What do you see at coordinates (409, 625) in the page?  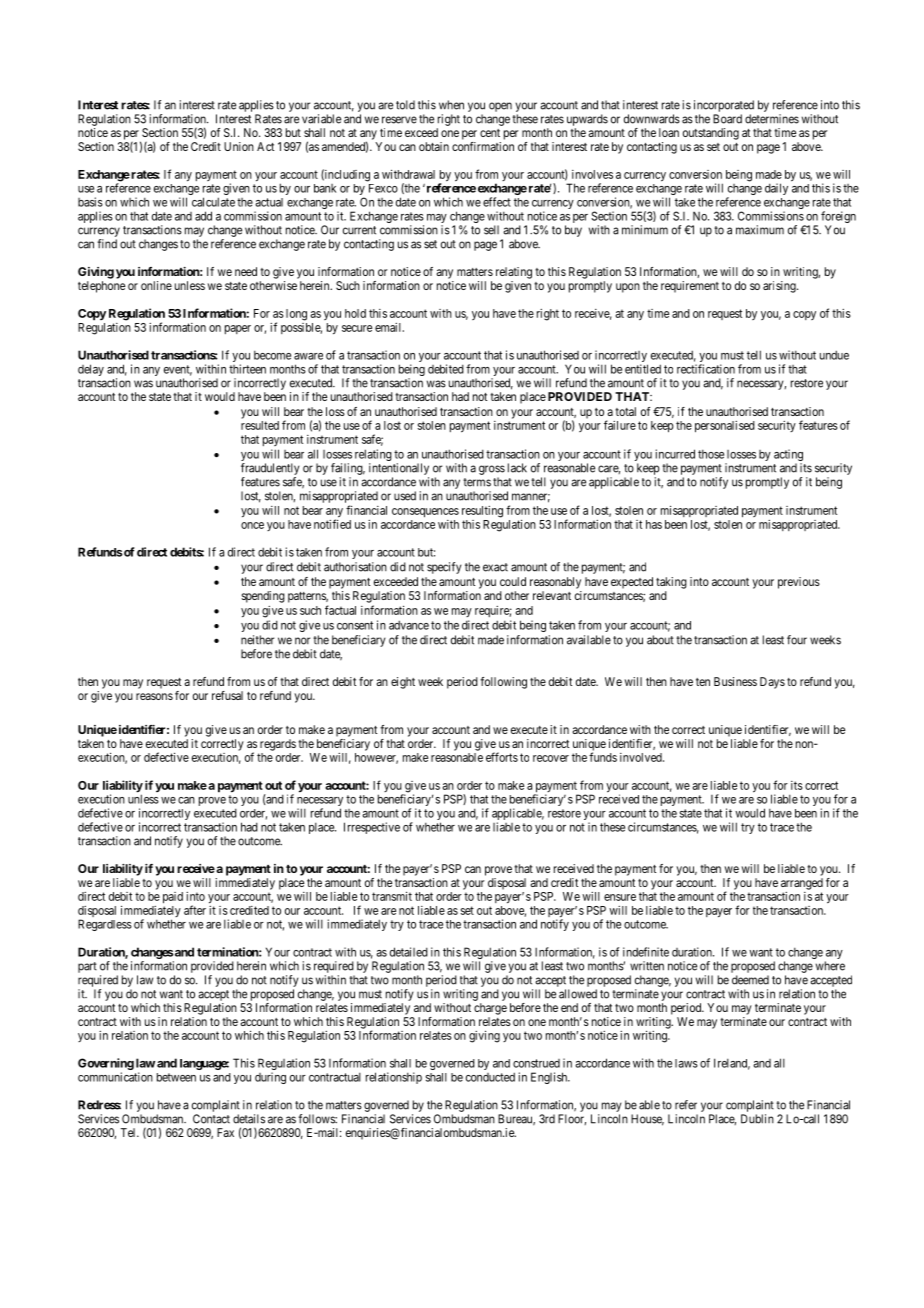 I see `advance` at bounding box center [409, 625].
